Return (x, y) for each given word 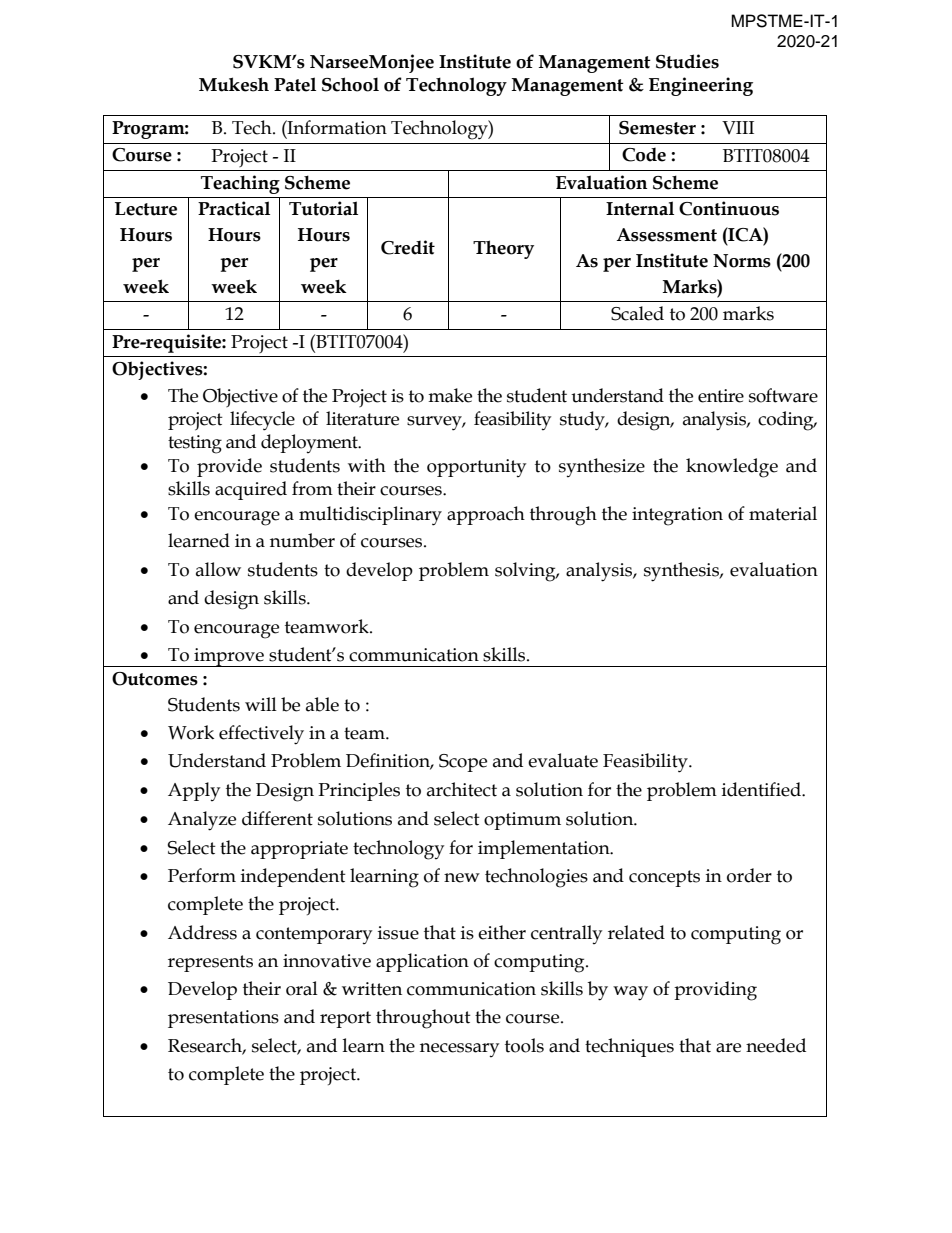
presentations (223, 1019)
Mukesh (234, 84)
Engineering (701, 86)
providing (715, 991)
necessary (459, 1050)
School (350, 84)
